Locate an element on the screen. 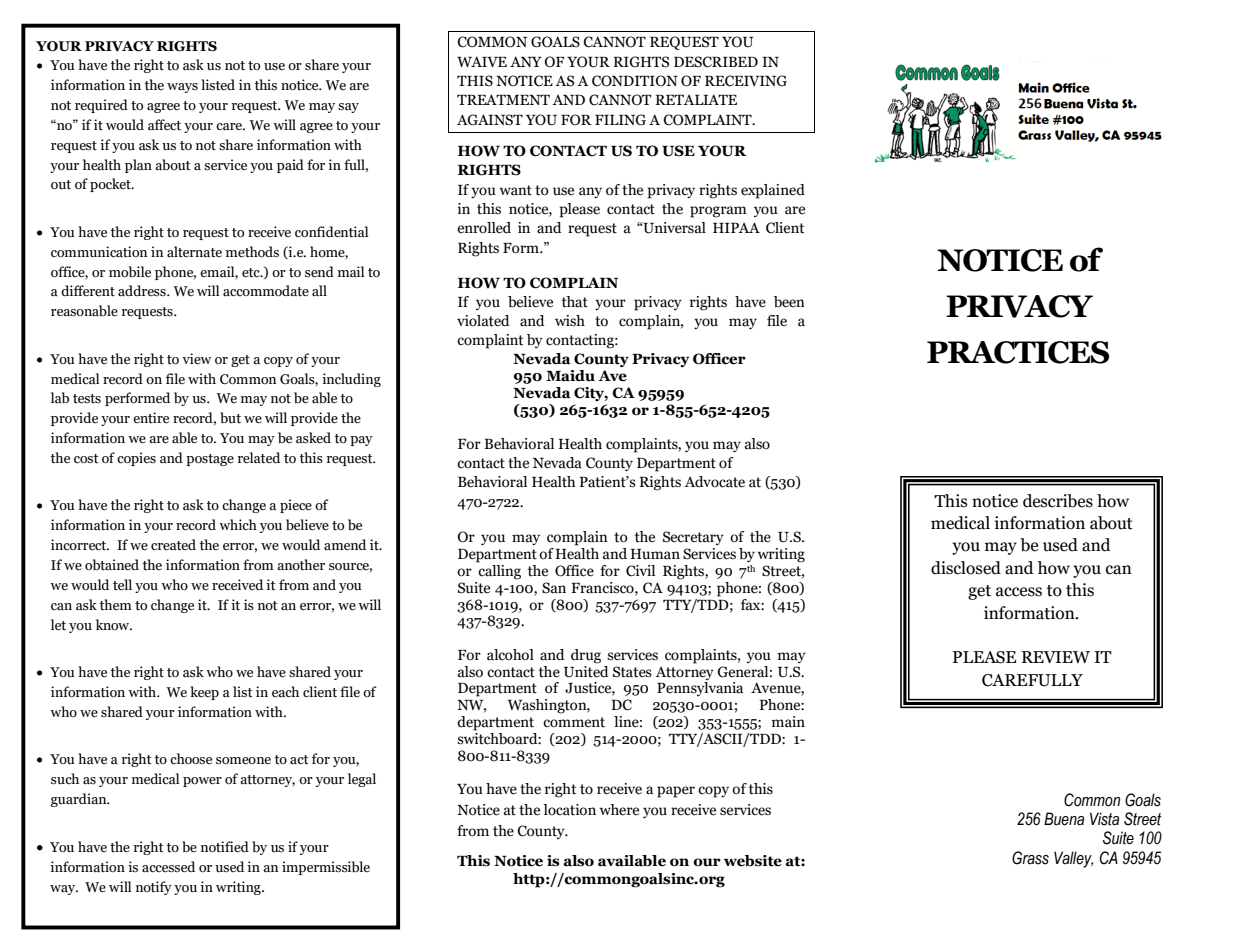 The width and height of the screenshot is (1233, 952). CONDITION is located at coordinates (635, 81).
